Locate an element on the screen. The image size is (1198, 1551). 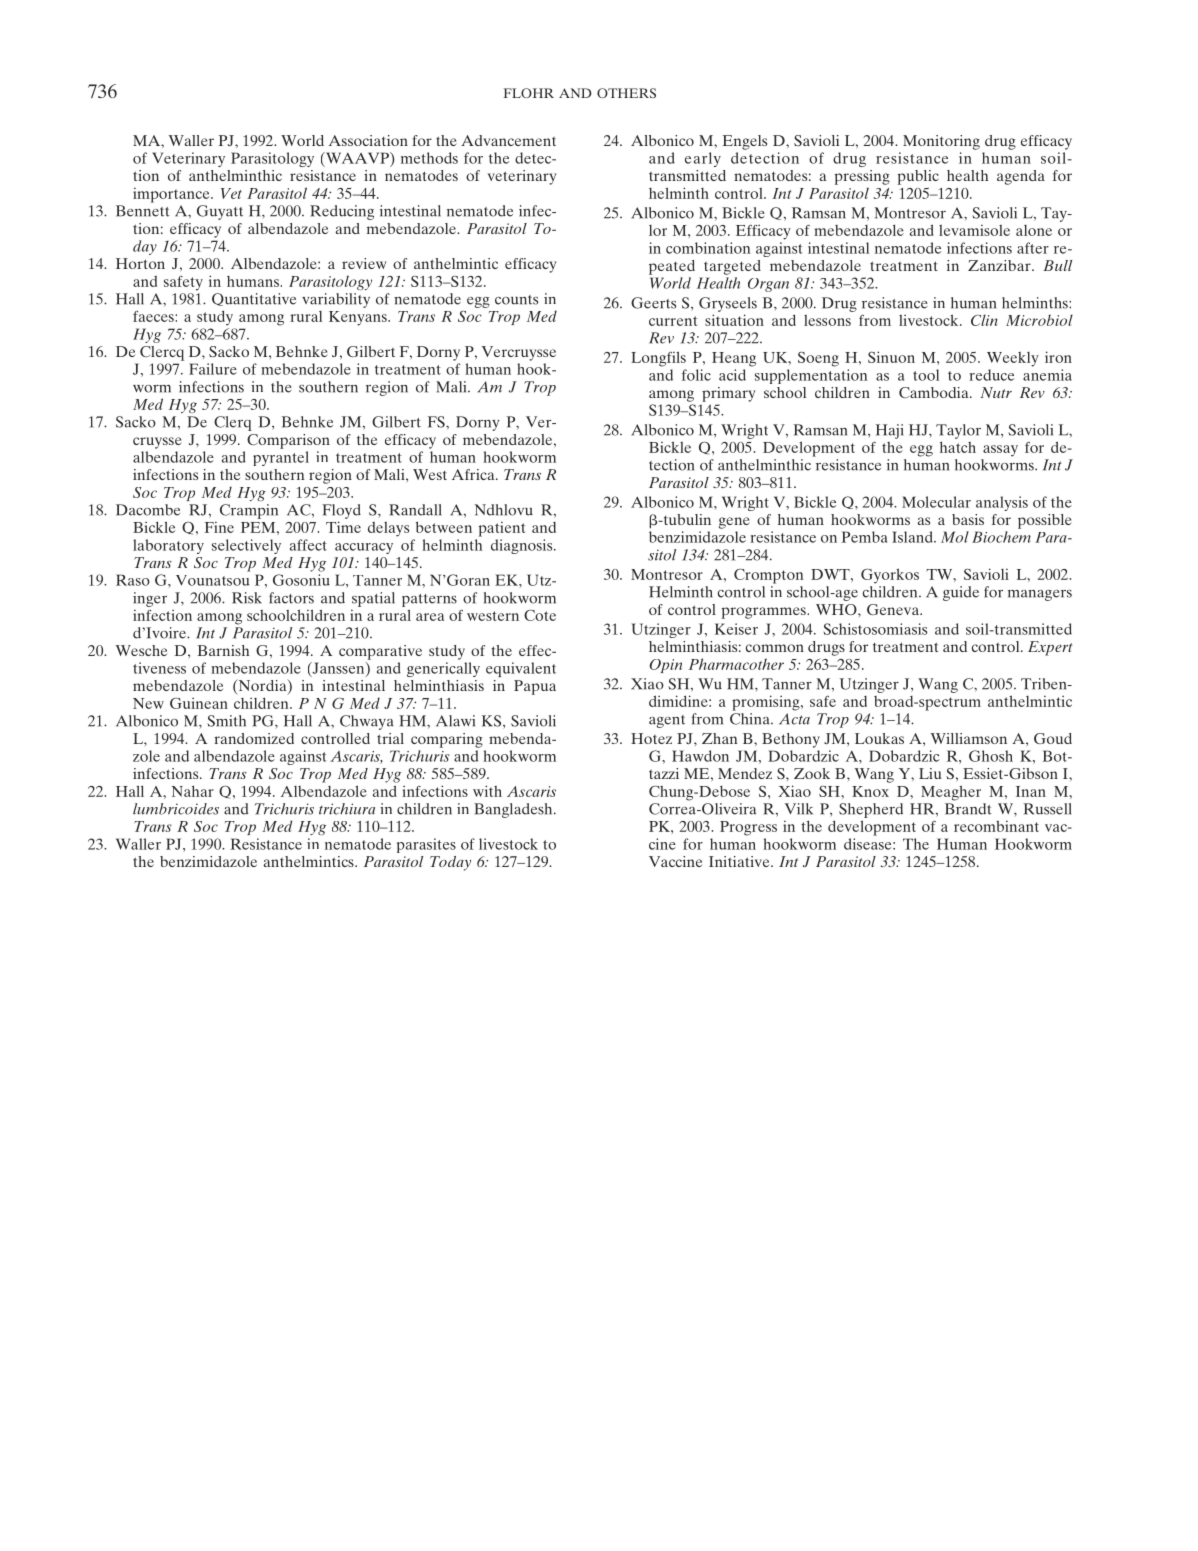
pyrantel is located at coordinates (281, 458).
